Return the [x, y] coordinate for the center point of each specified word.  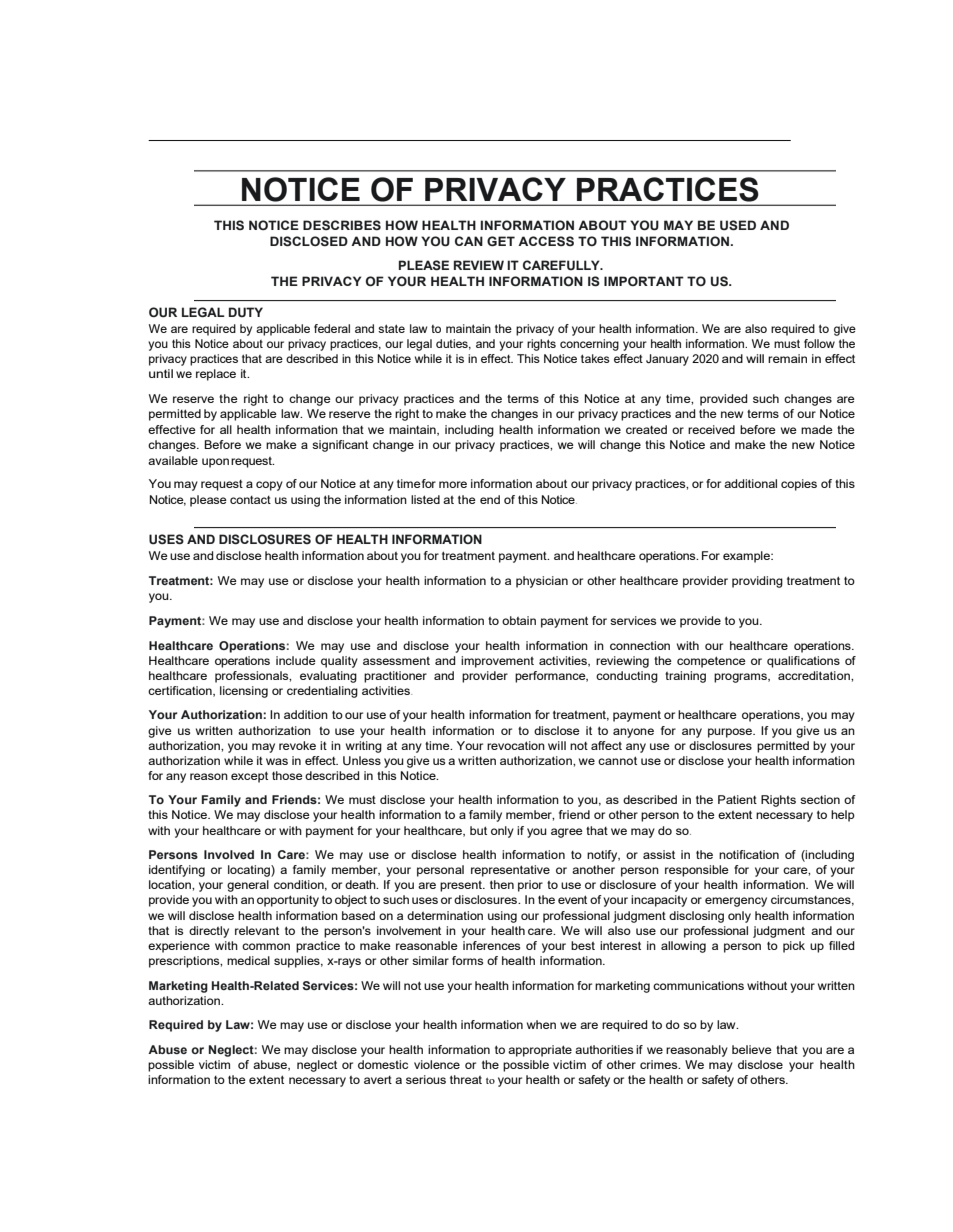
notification [749, 854]
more [453, 484]
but [478, 830]
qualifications [803, 662]
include [296, 660]
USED [738, 225]
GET [501, 241]
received [711, 429]
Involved [229, 854]
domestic [383, 1064]
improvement [497, 662]
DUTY [246, 312]
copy [269, 486]
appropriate [540, 1051]
